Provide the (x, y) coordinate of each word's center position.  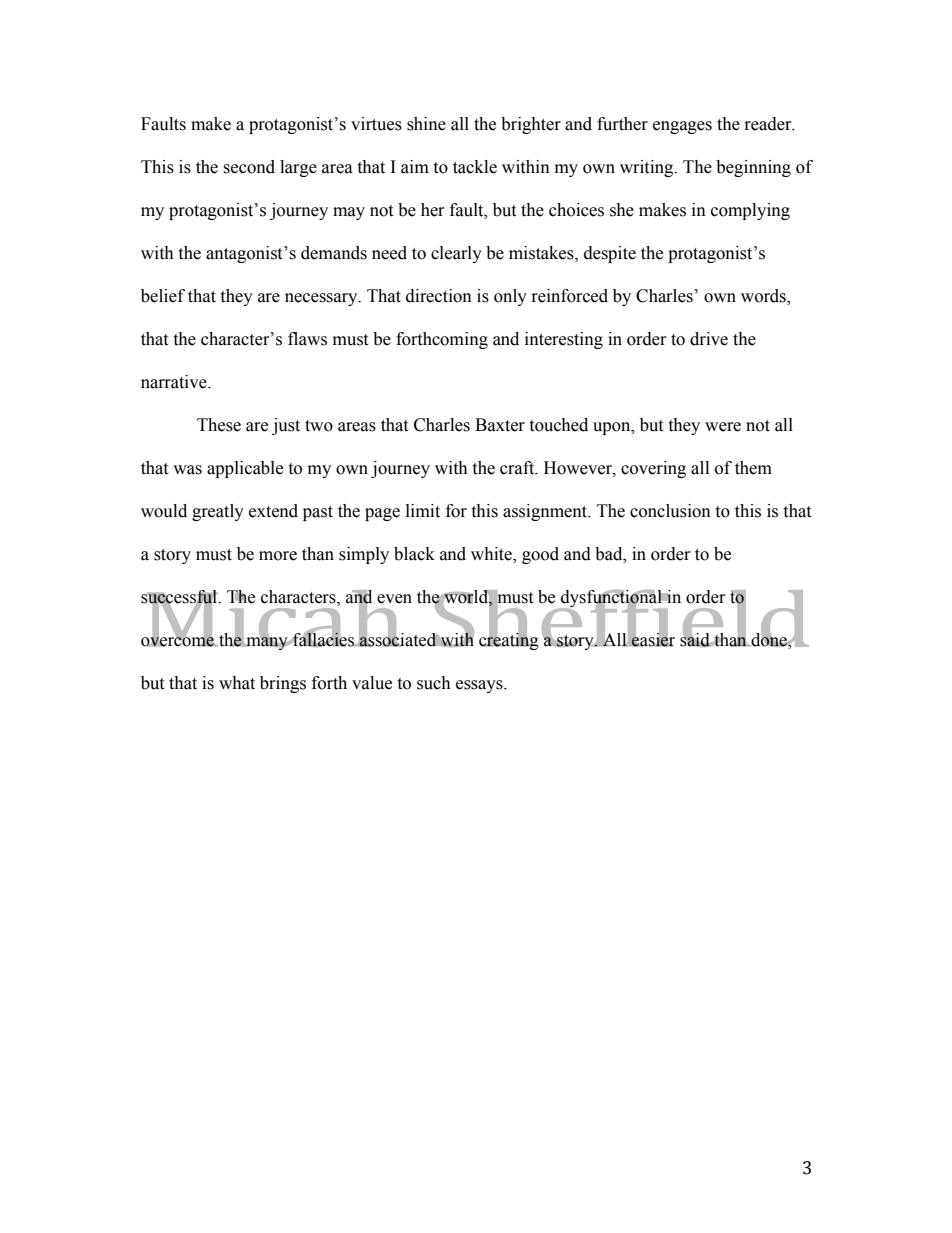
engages (682, 127)
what (237, 683)
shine (426, 124)
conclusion (670, 511)
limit (423, 511)
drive (709, 339)
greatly (218, 512)
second (249, 167)
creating (509, 640)
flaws (307, 339)
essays (480, 686)
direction (439, 296)
